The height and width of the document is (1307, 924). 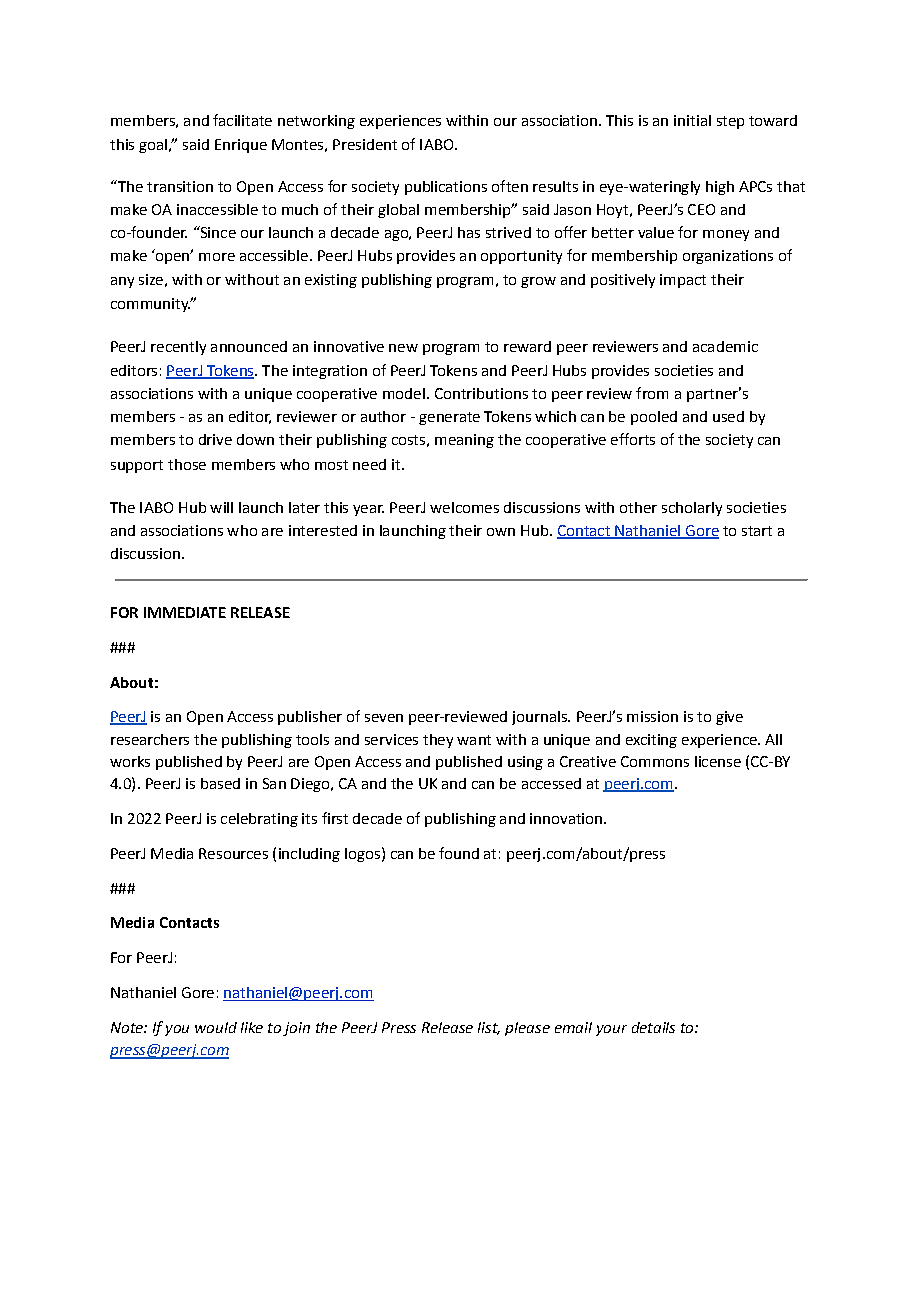 I want to click on publications, so click(x=446, y=188).
